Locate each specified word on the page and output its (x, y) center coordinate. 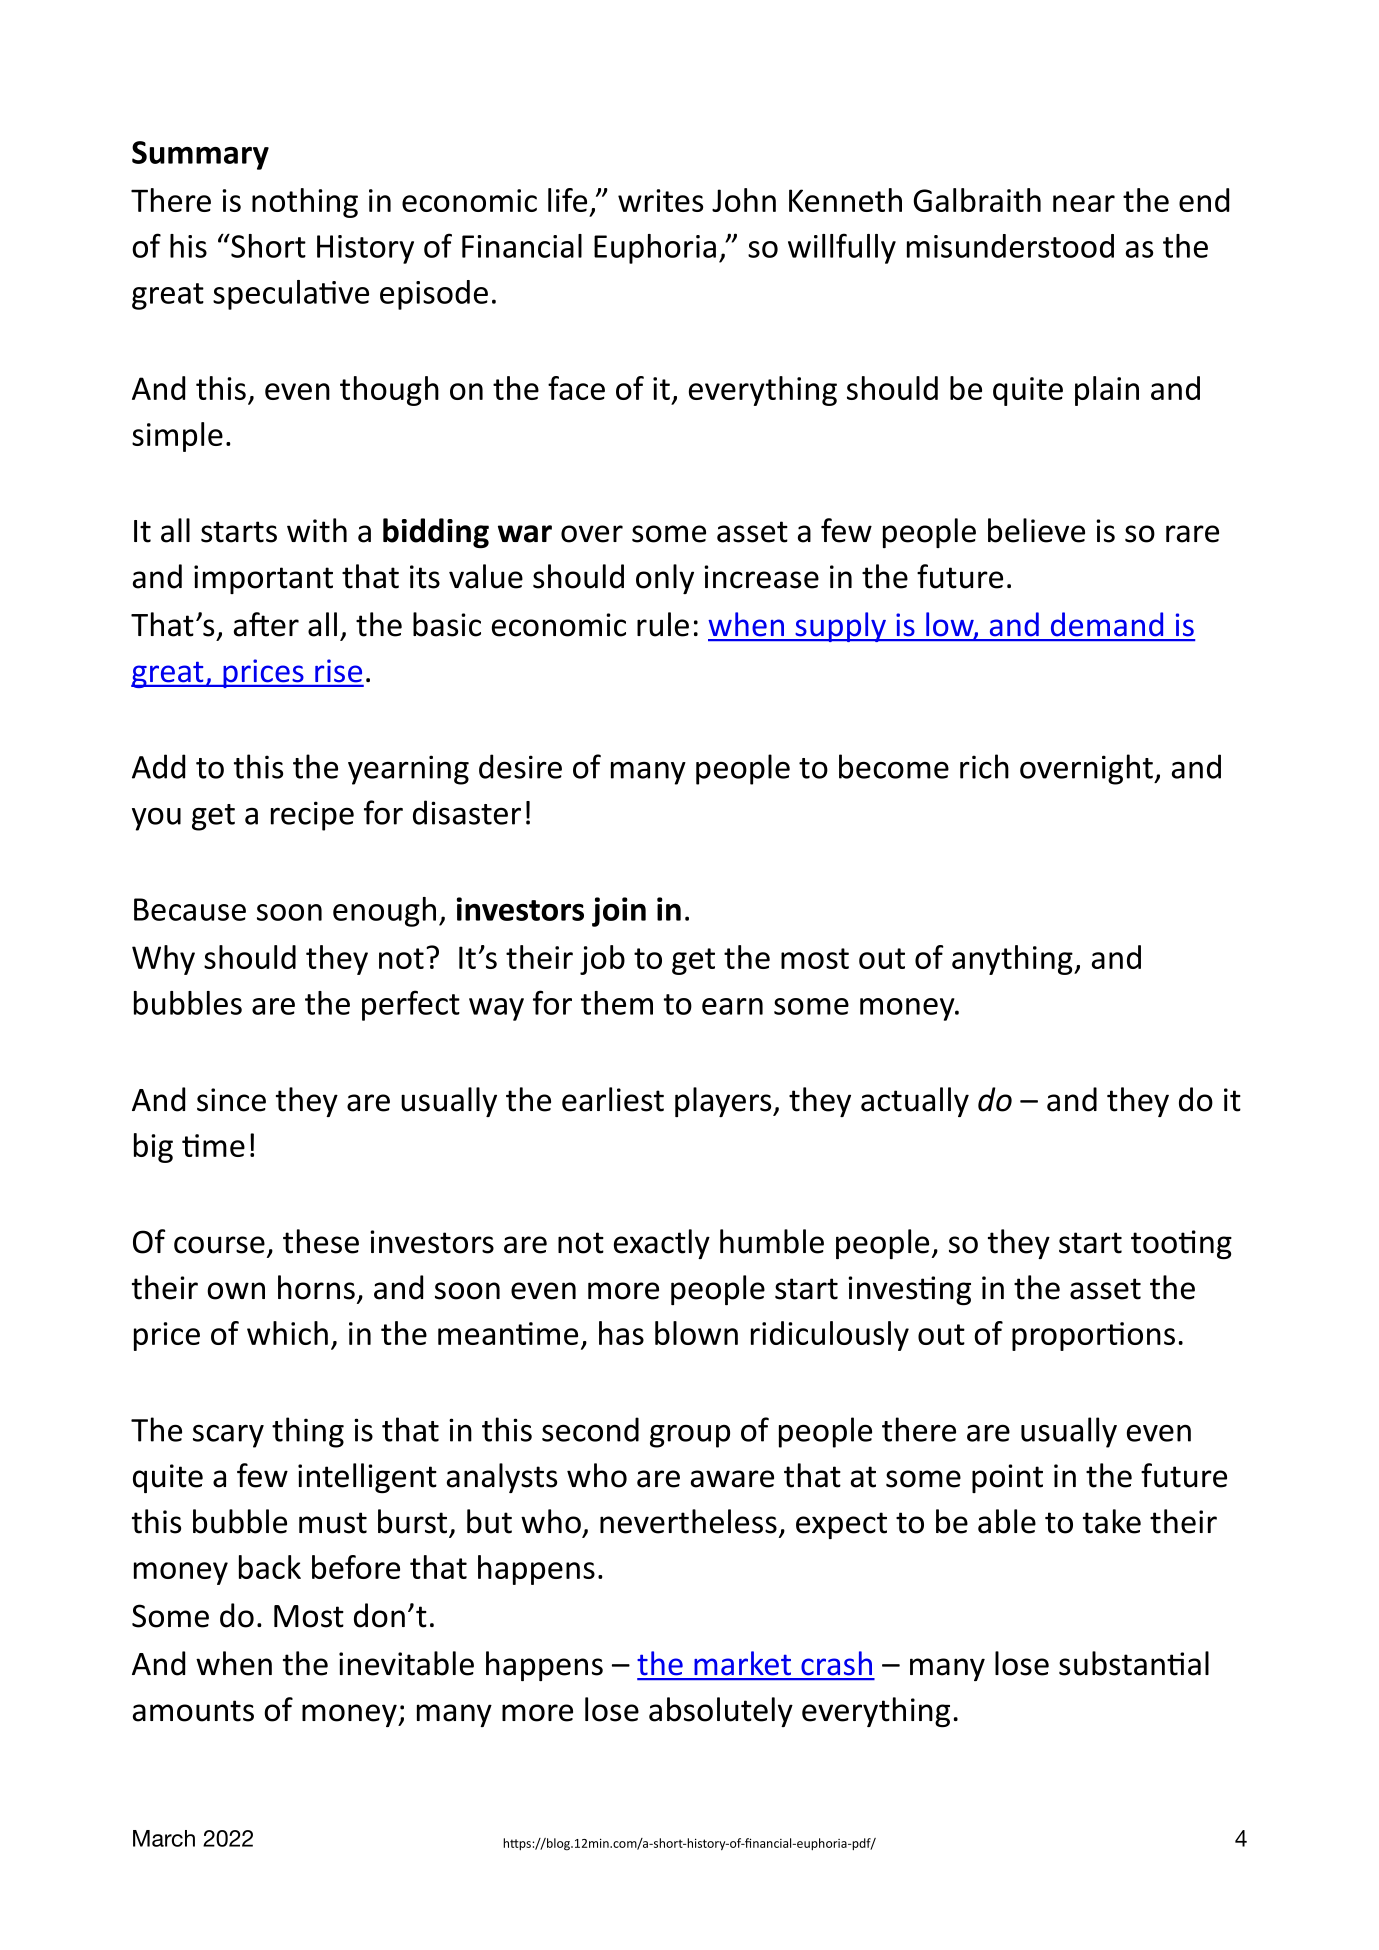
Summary (200, 155)
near (1084, 203)
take (1112, 1521)
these (321, 1241)
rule (663, 624)
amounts (193, 1711)
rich (984, 766)
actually (915, 1102)
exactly (662, 1244)
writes (660, 200)
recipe (312, 816)
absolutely (721, 1712)
